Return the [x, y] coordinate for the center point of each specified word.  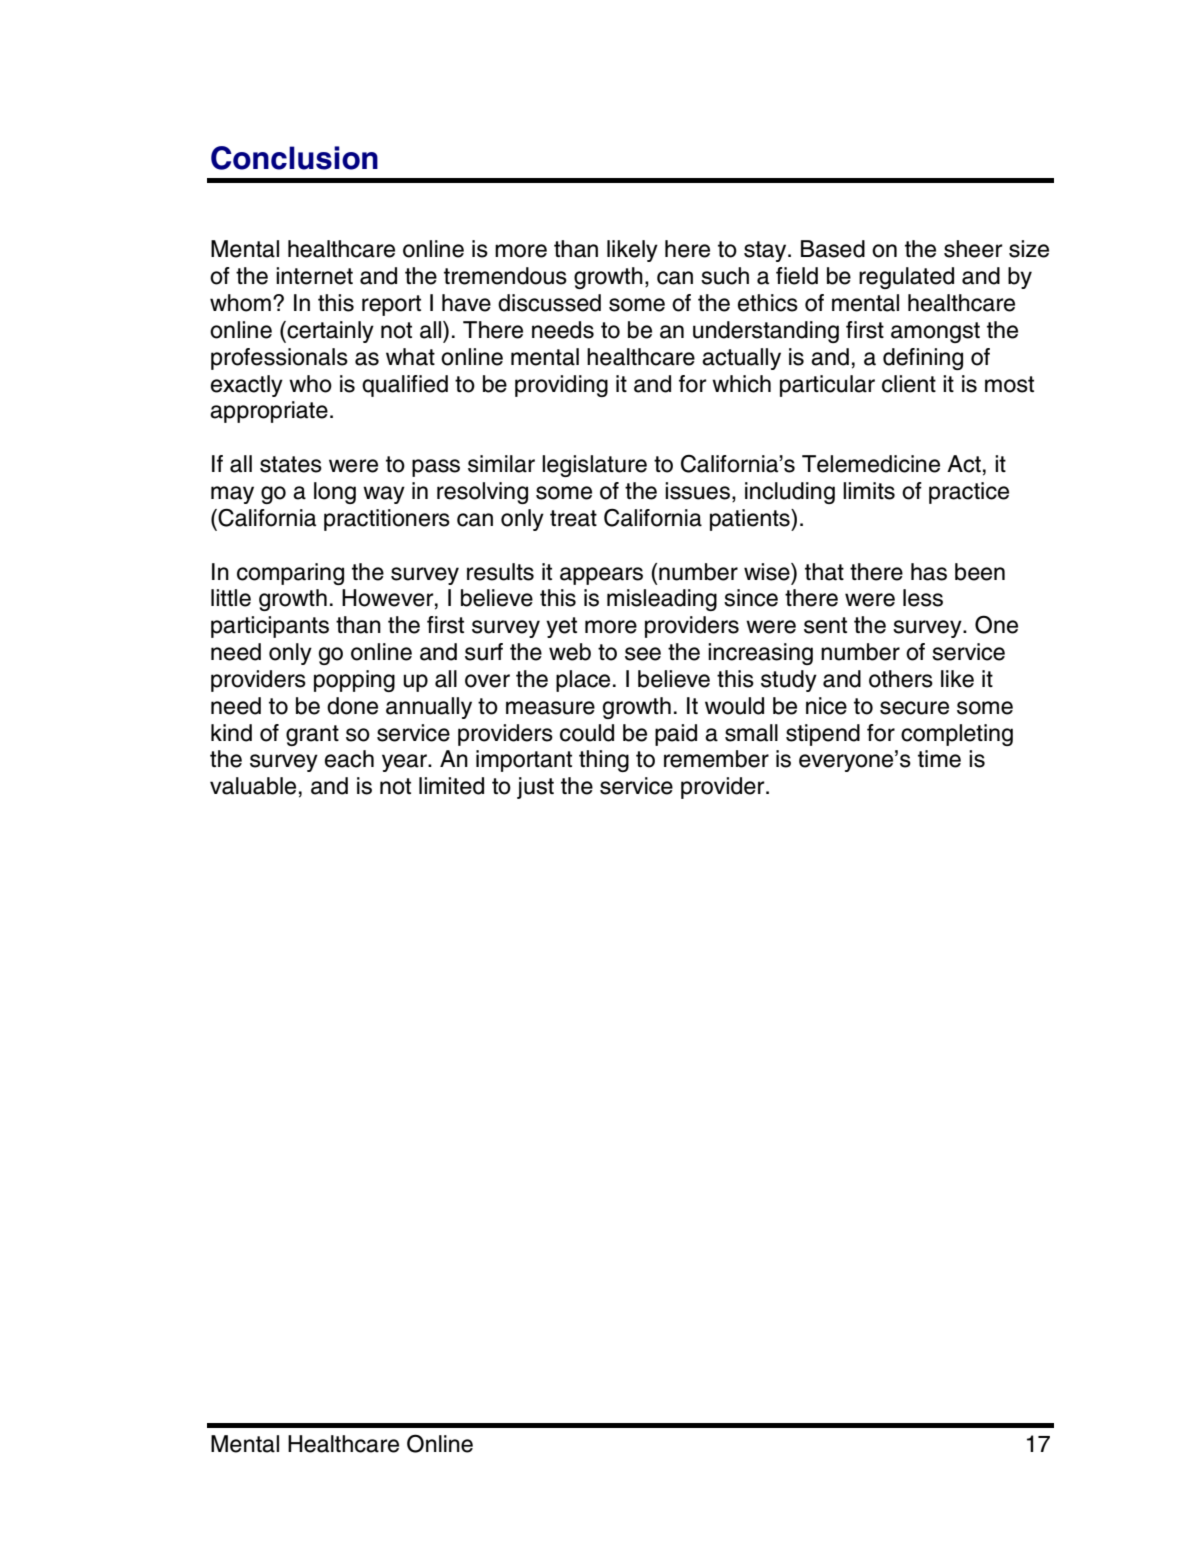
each [349, 759]
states [291, 464]
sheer [973, 249]
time [939, 759]
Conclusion [294, 158]
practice [969, 493]
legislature [594, 466]
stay [766, 251]
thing [604, 761]
